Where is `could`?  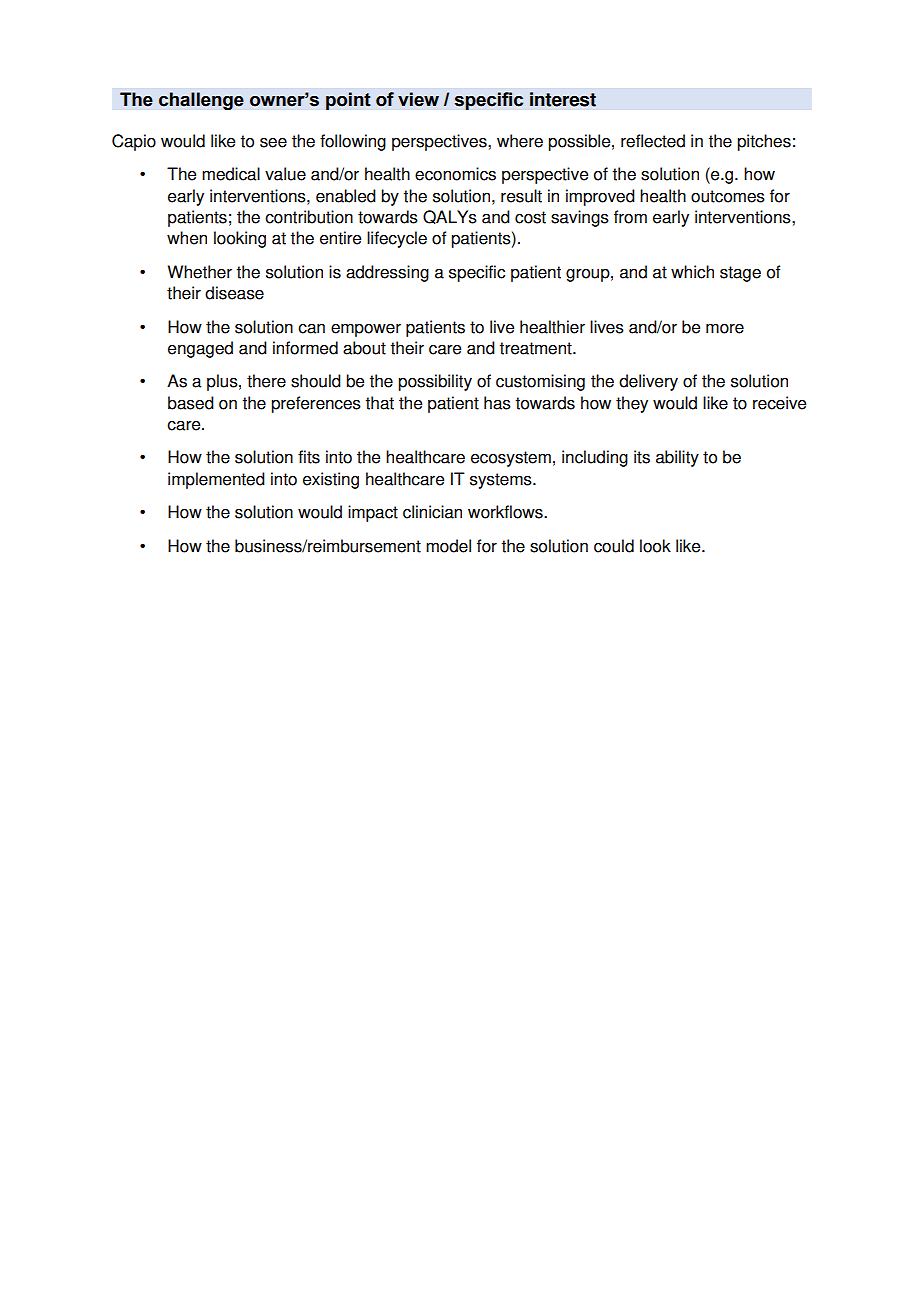
could is located at coordinates (614, 546).
